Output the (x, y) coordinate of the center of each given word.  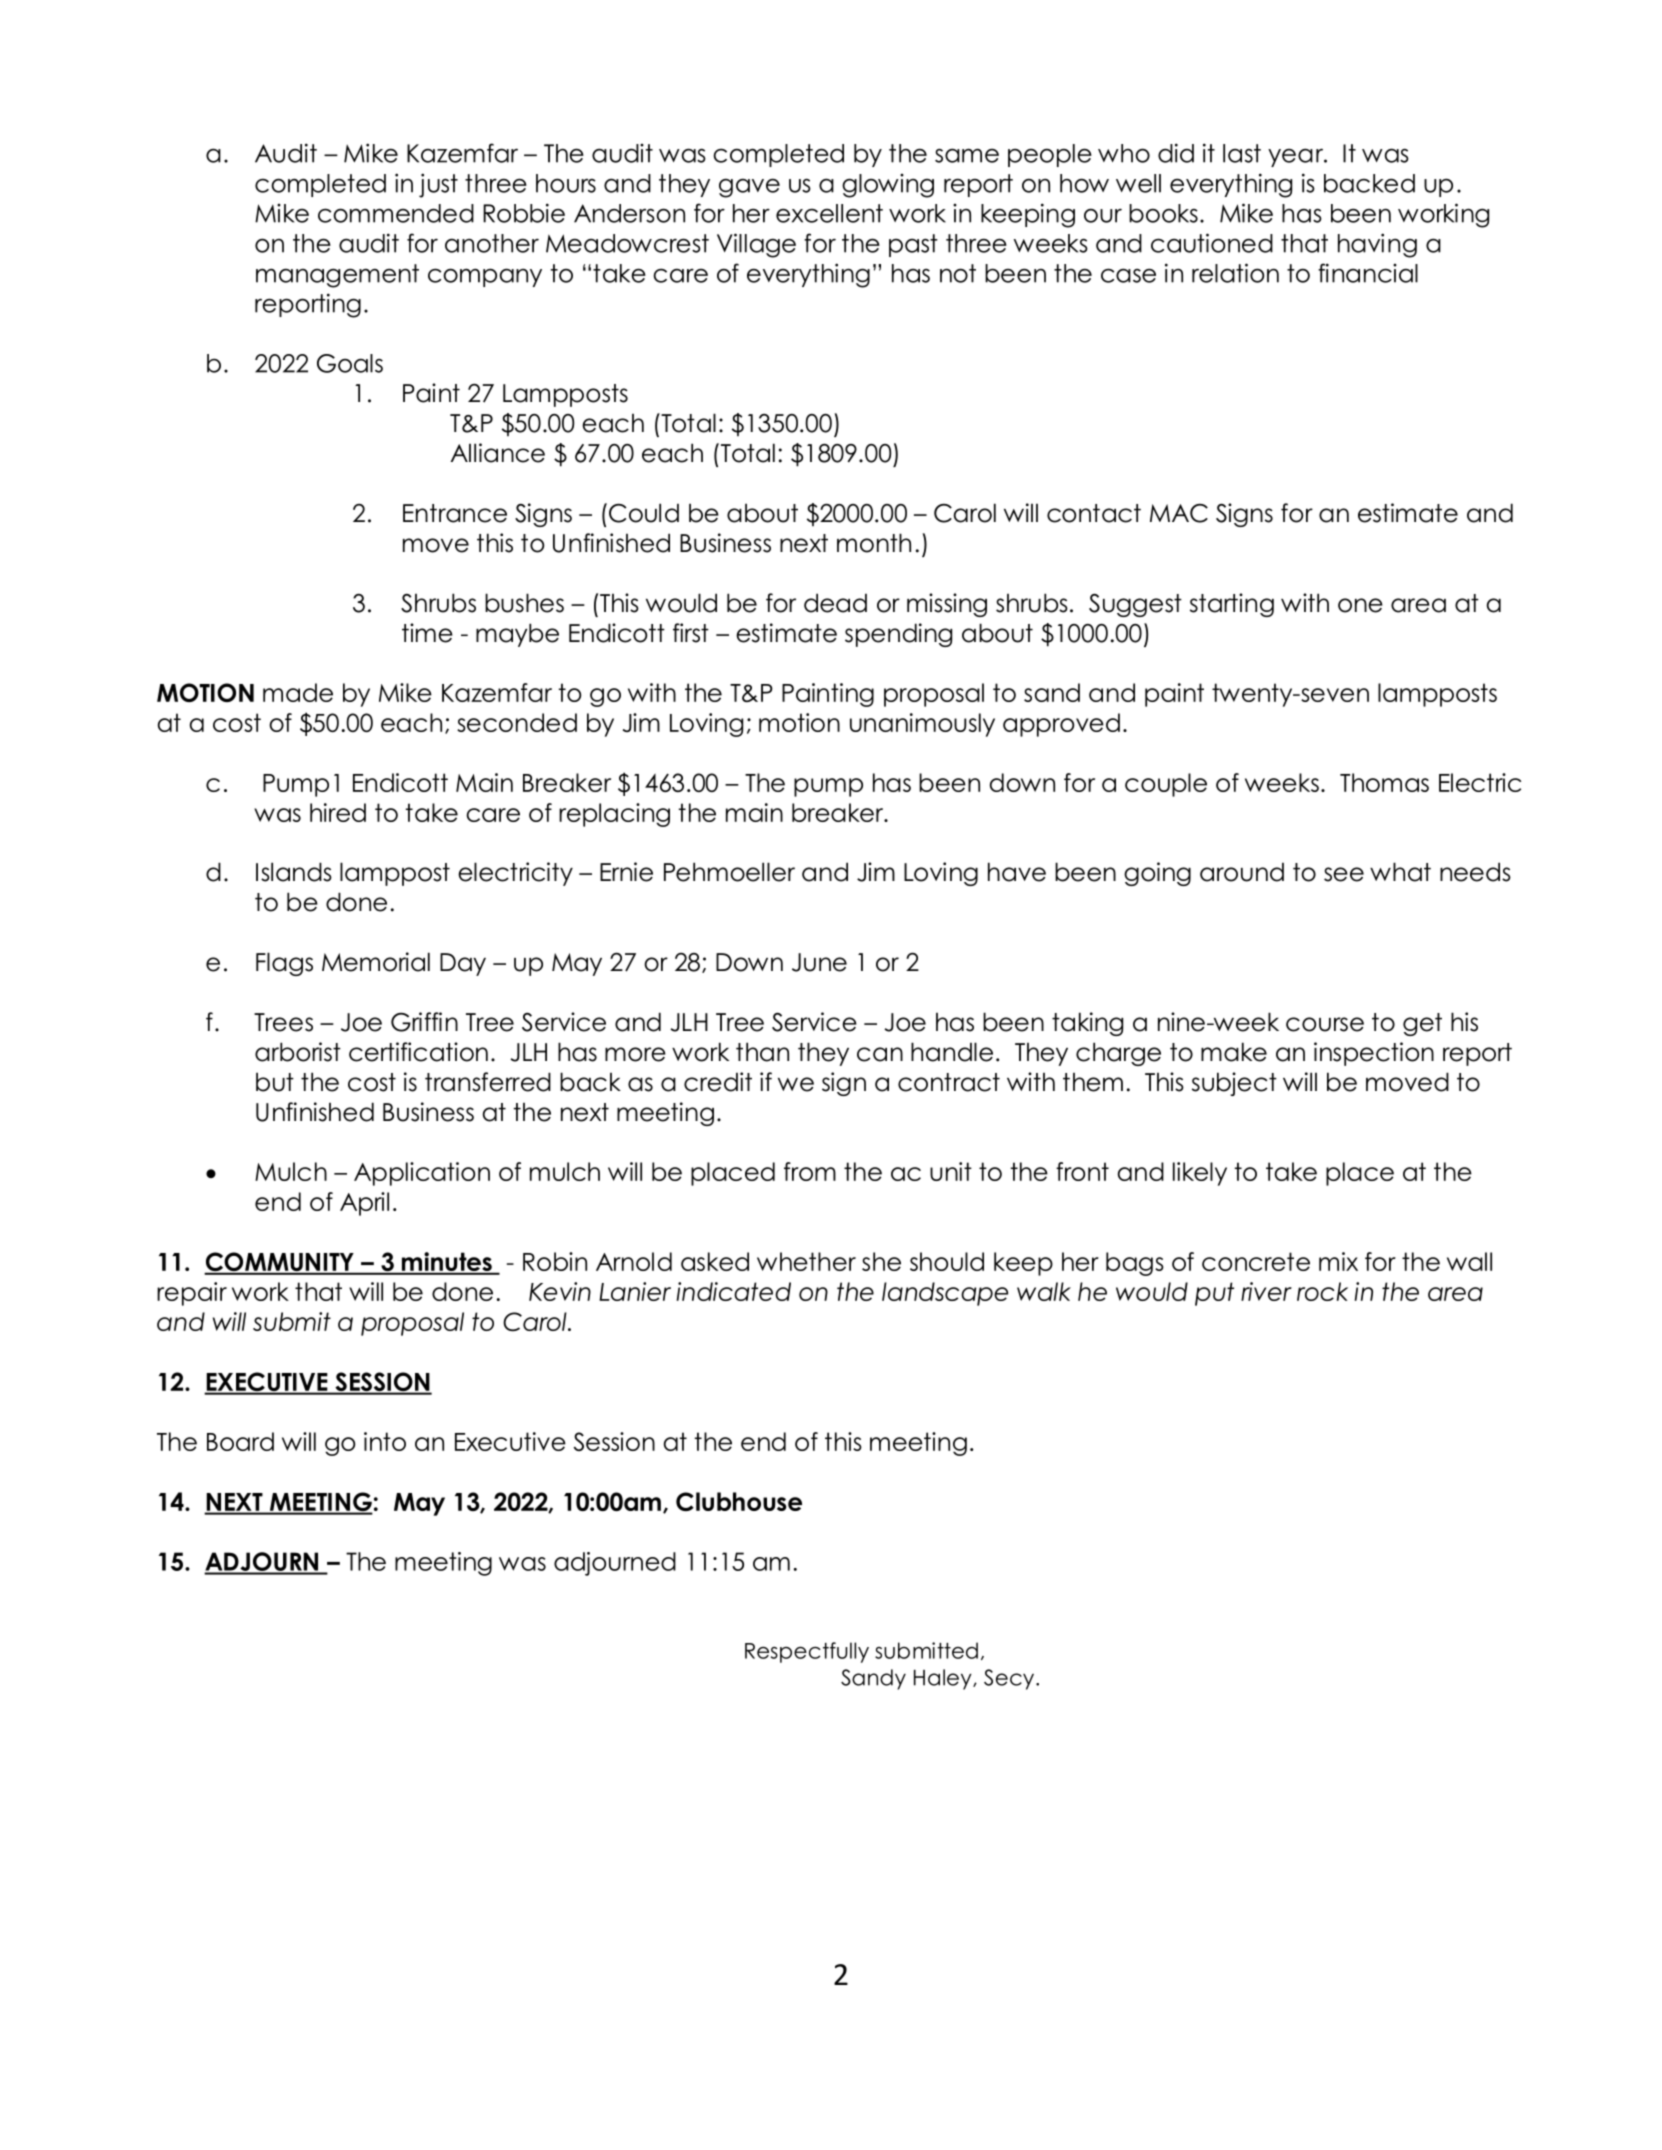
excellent (829, 213)
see (1344, 874)
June (819, 962)
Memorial (376, 962)
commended (396, 213)
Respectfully (807, 1652)
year (1296, 157)
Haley (944, 1679)
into (385, 1441)
